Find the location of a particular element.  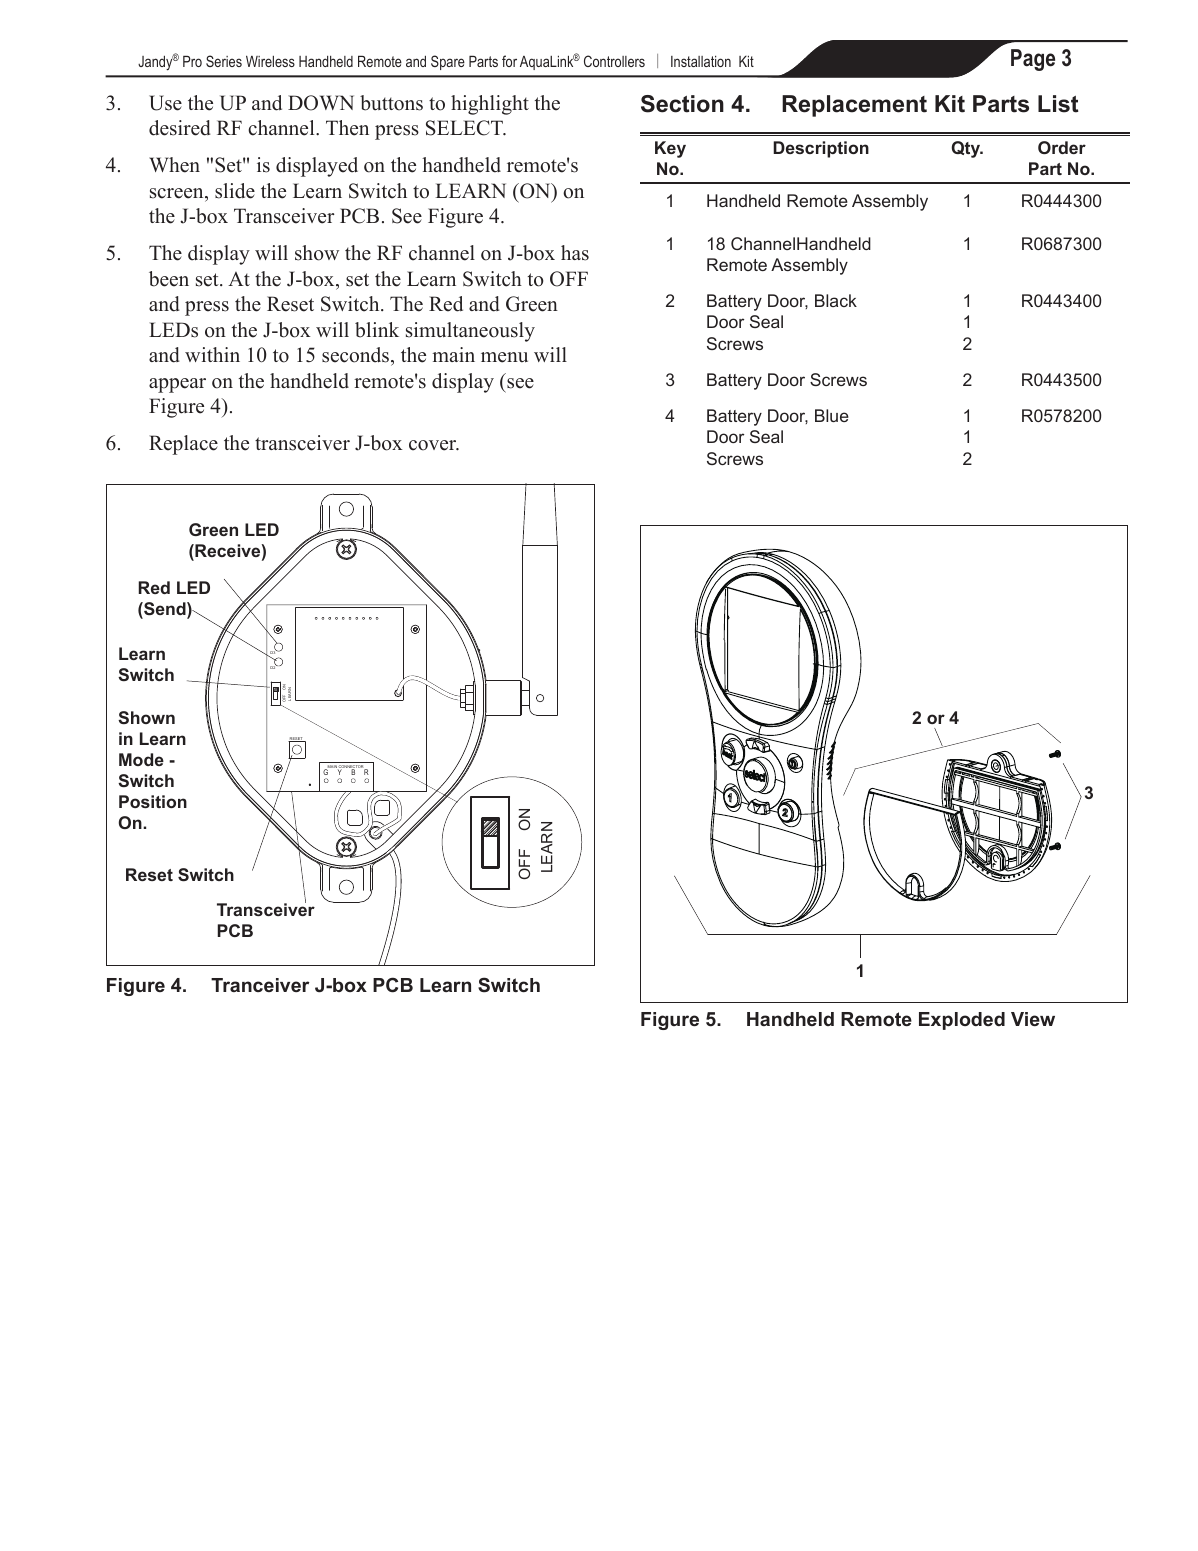

View is located at coordinates (1033, 1019).
